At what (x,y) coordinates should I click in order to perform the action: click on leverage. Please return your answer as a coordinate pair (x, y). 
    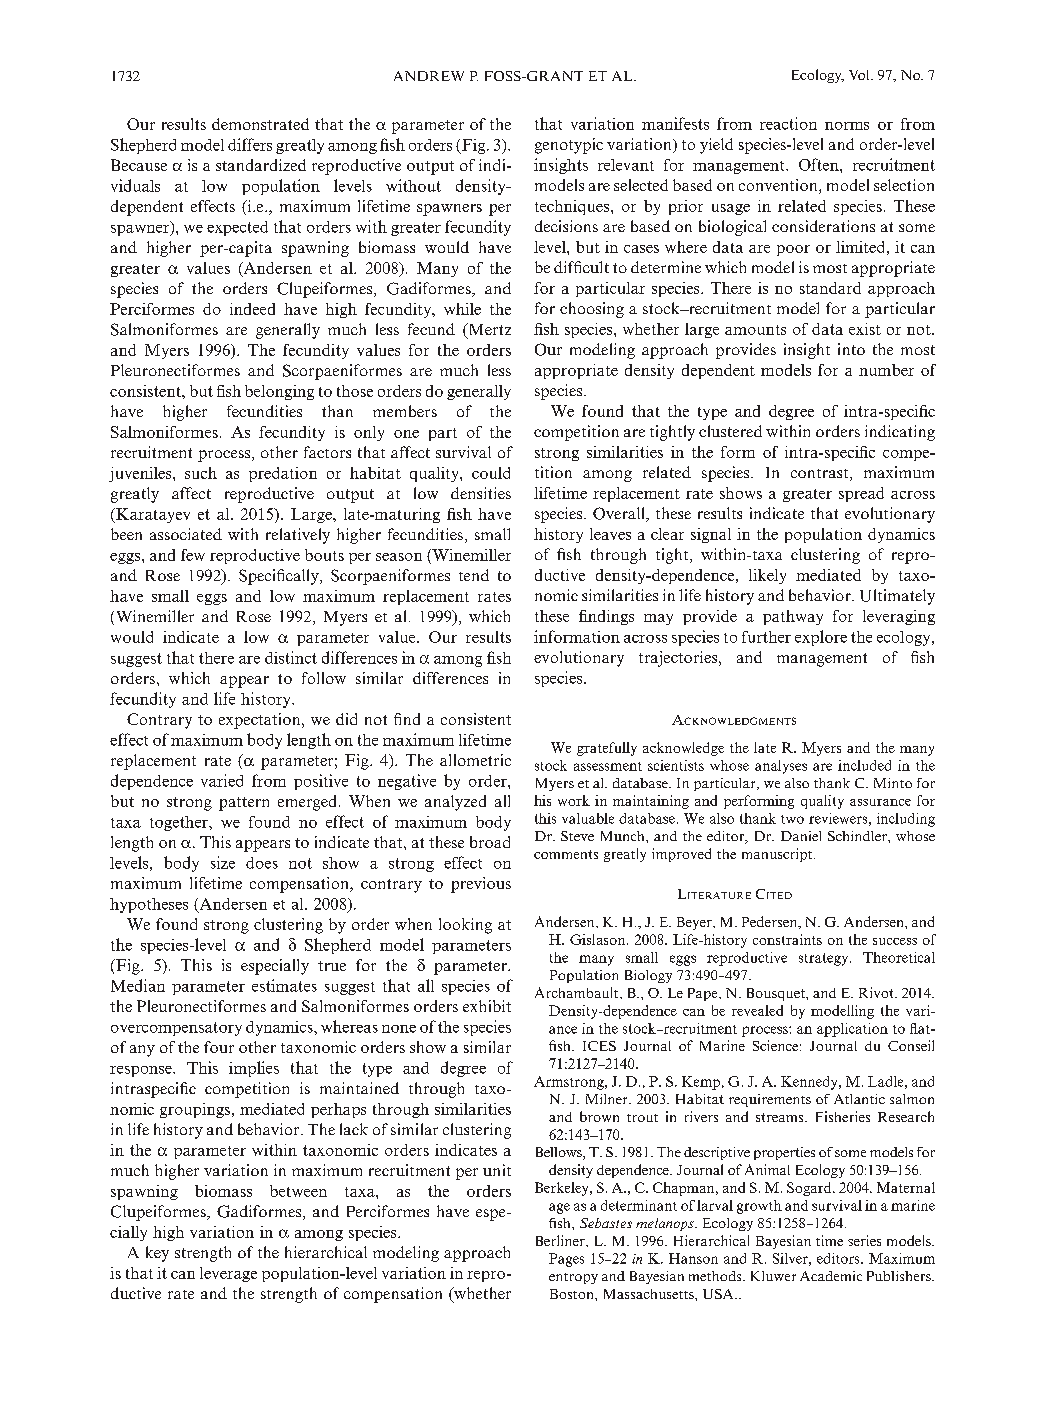
    Looking at the image, I should click on (228, 1274).
